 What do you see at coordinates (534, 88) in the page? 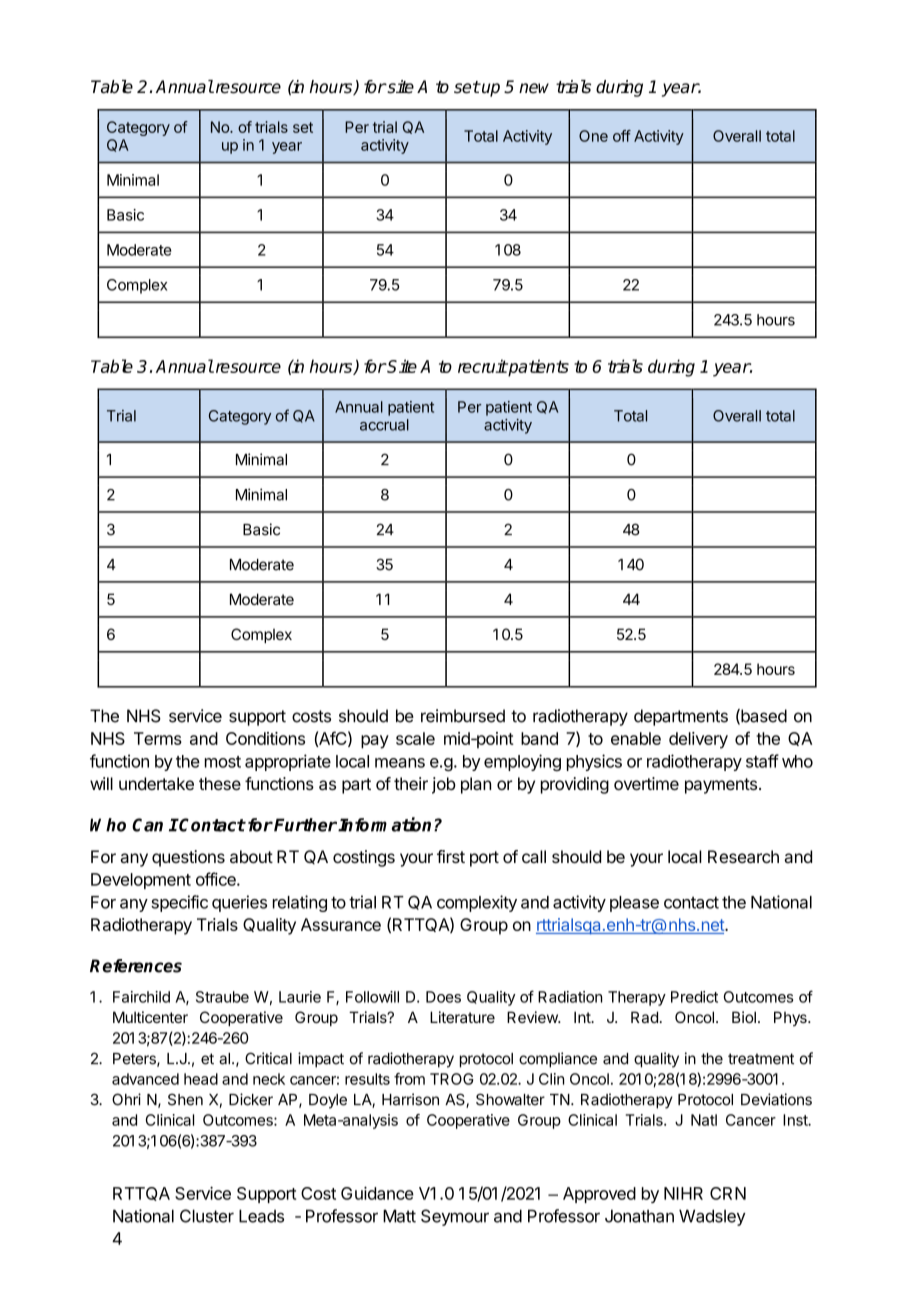
I see `new` at bounding box center [534, 88].
